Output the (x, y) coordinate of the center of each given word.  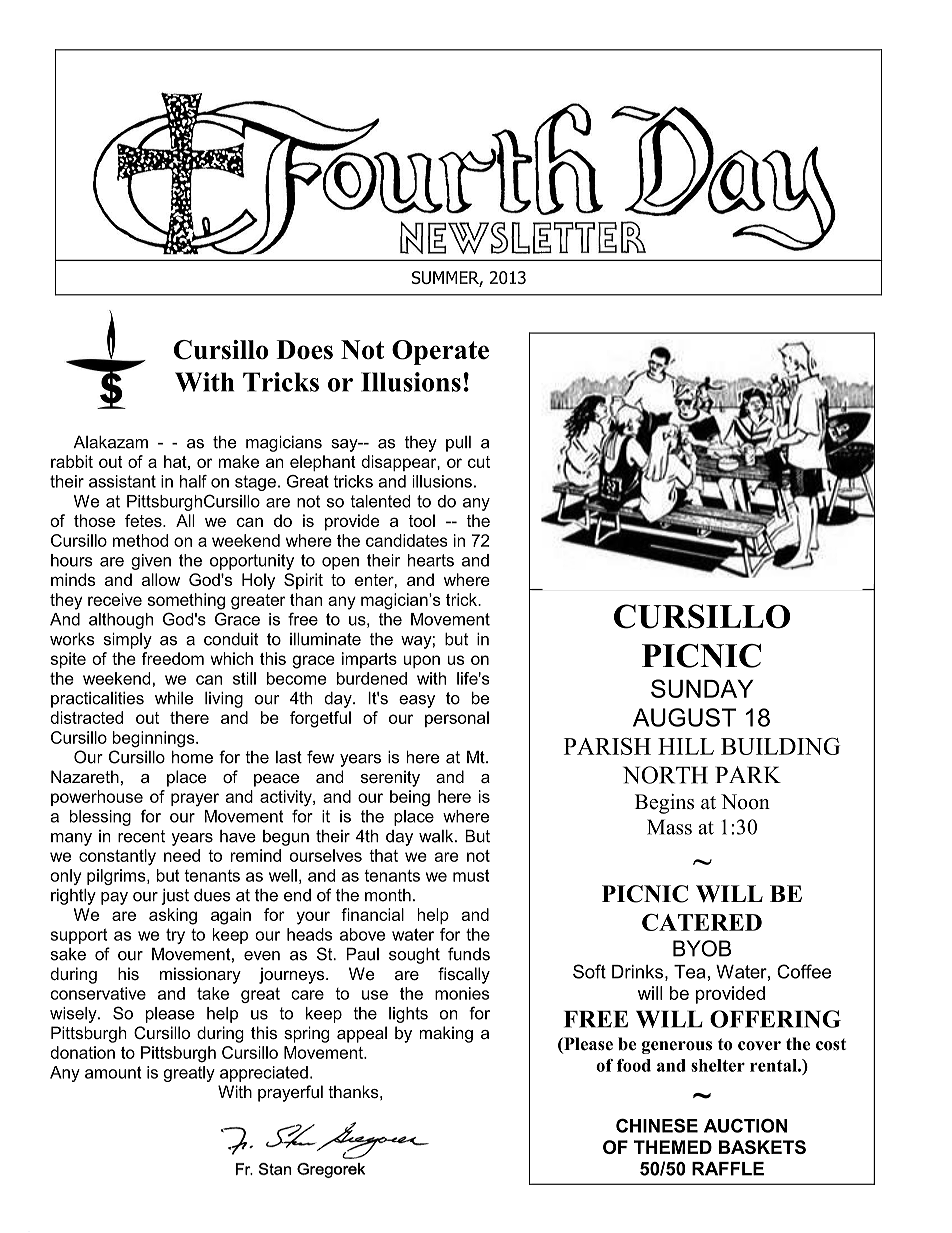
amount (113, 1072)
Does (304, 350)
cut (479, 462)
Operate (440, 352)
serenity (390, 778)
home (192, 757)
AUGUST (684, 717)
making (446, 1034)
